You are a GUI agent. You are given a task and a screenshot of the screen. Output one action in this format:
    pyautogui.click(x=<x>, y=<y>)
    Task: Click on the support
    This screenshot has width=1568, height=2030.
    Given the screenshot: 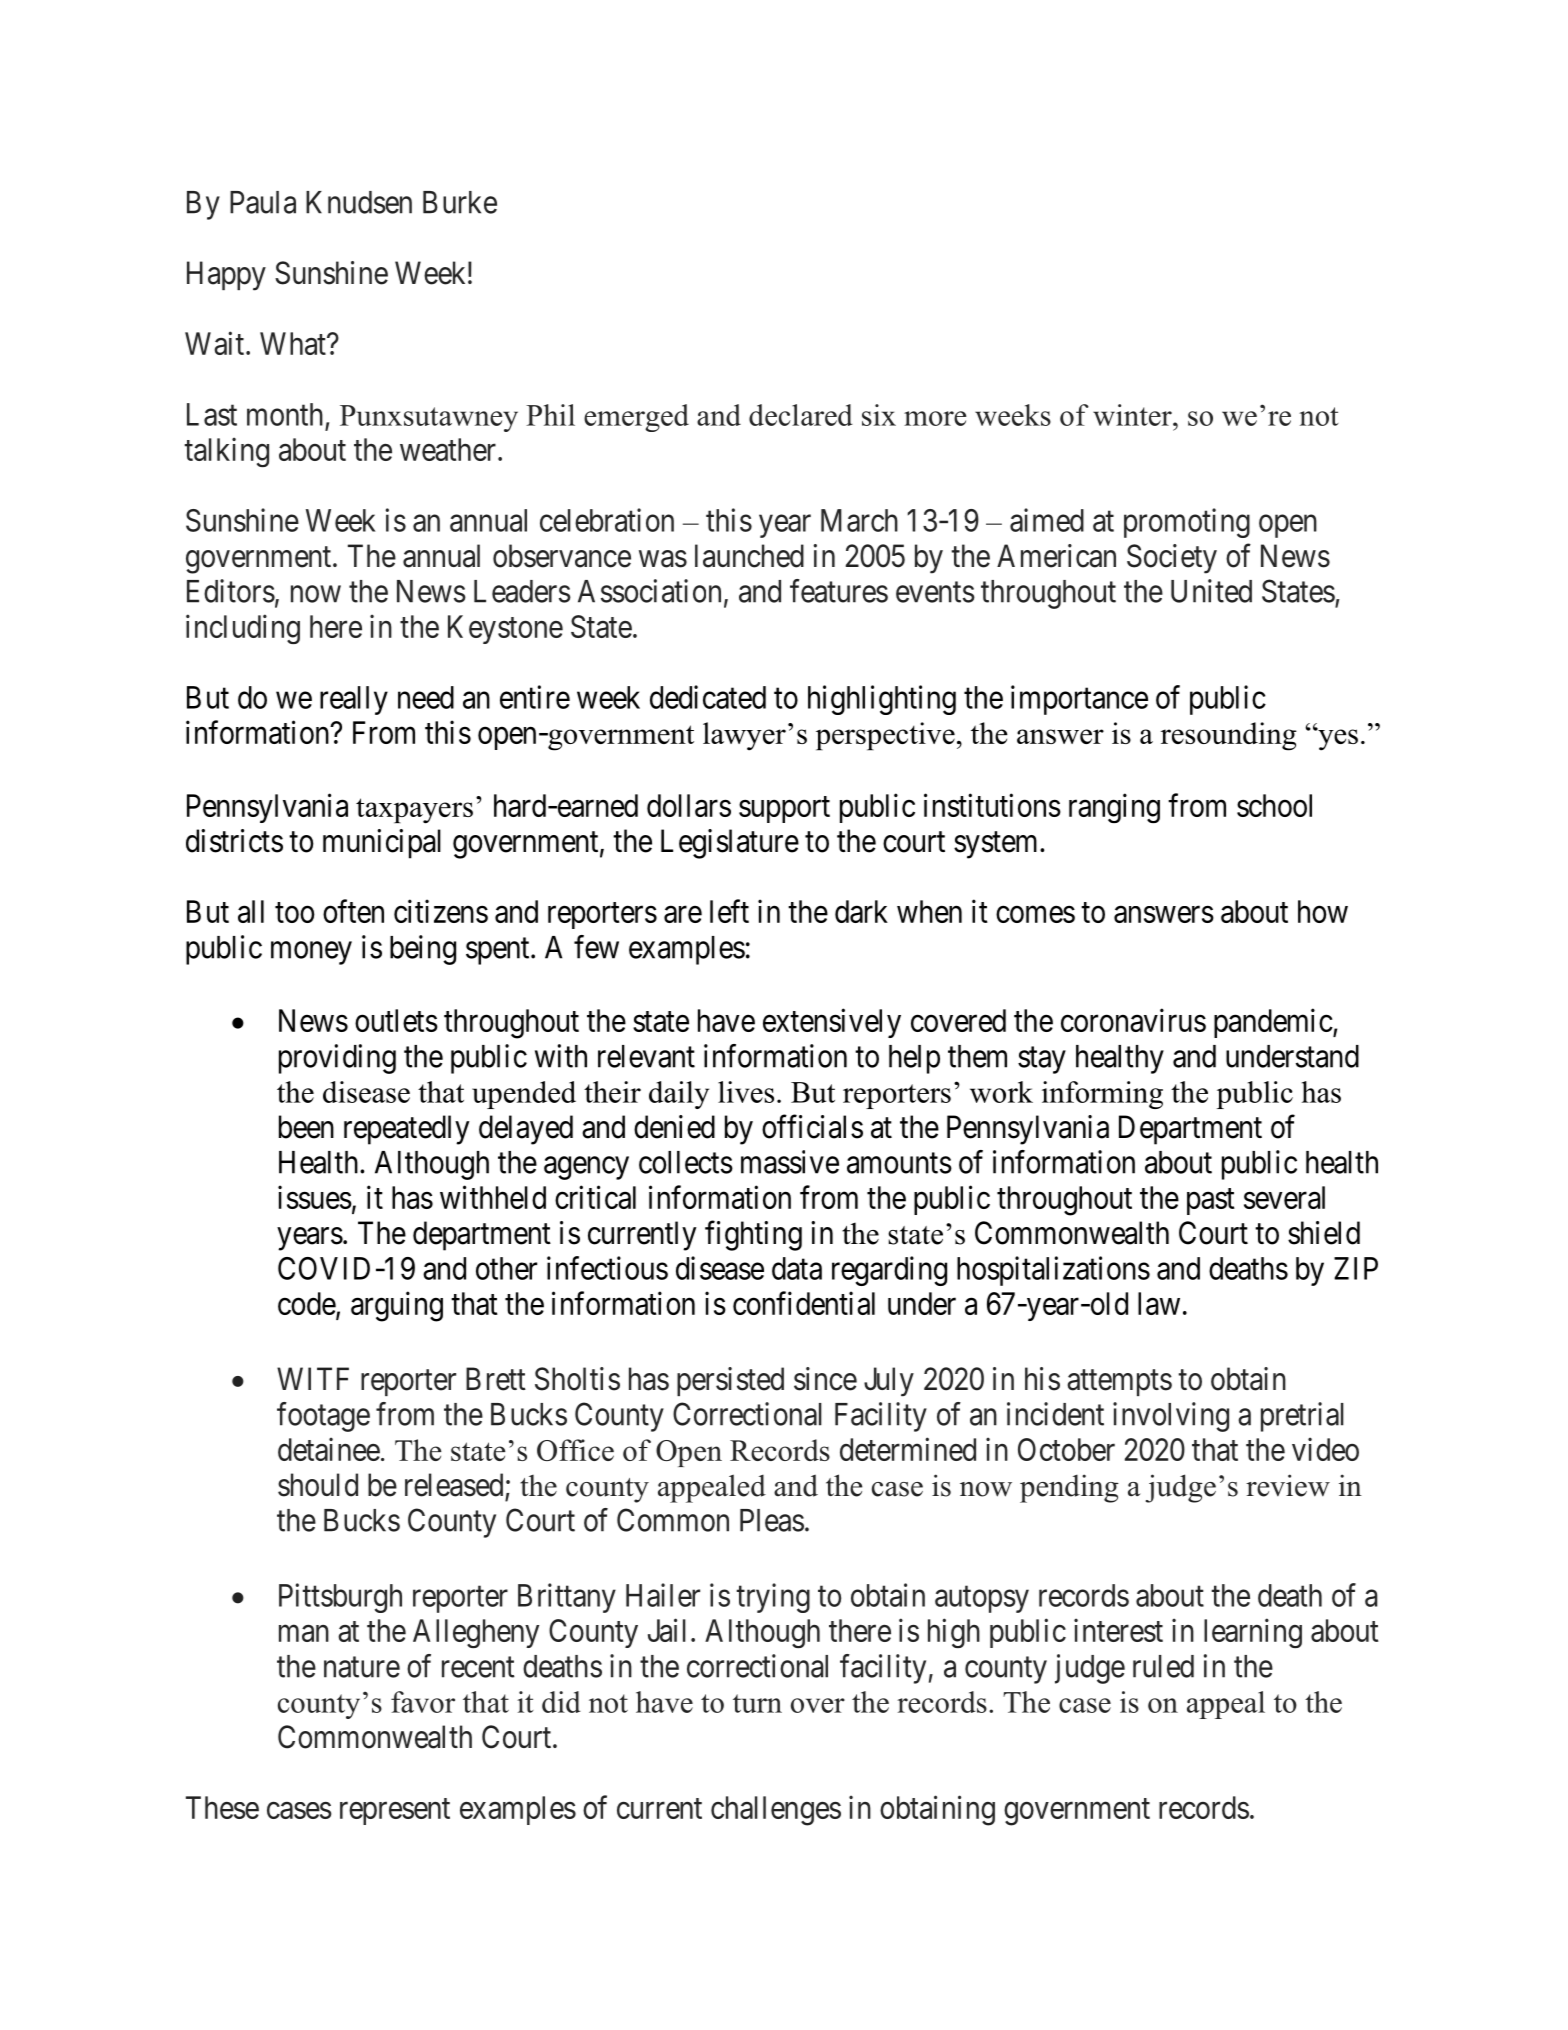 What is the action you would take?
    pyautogui.click(x=784, y=809)
